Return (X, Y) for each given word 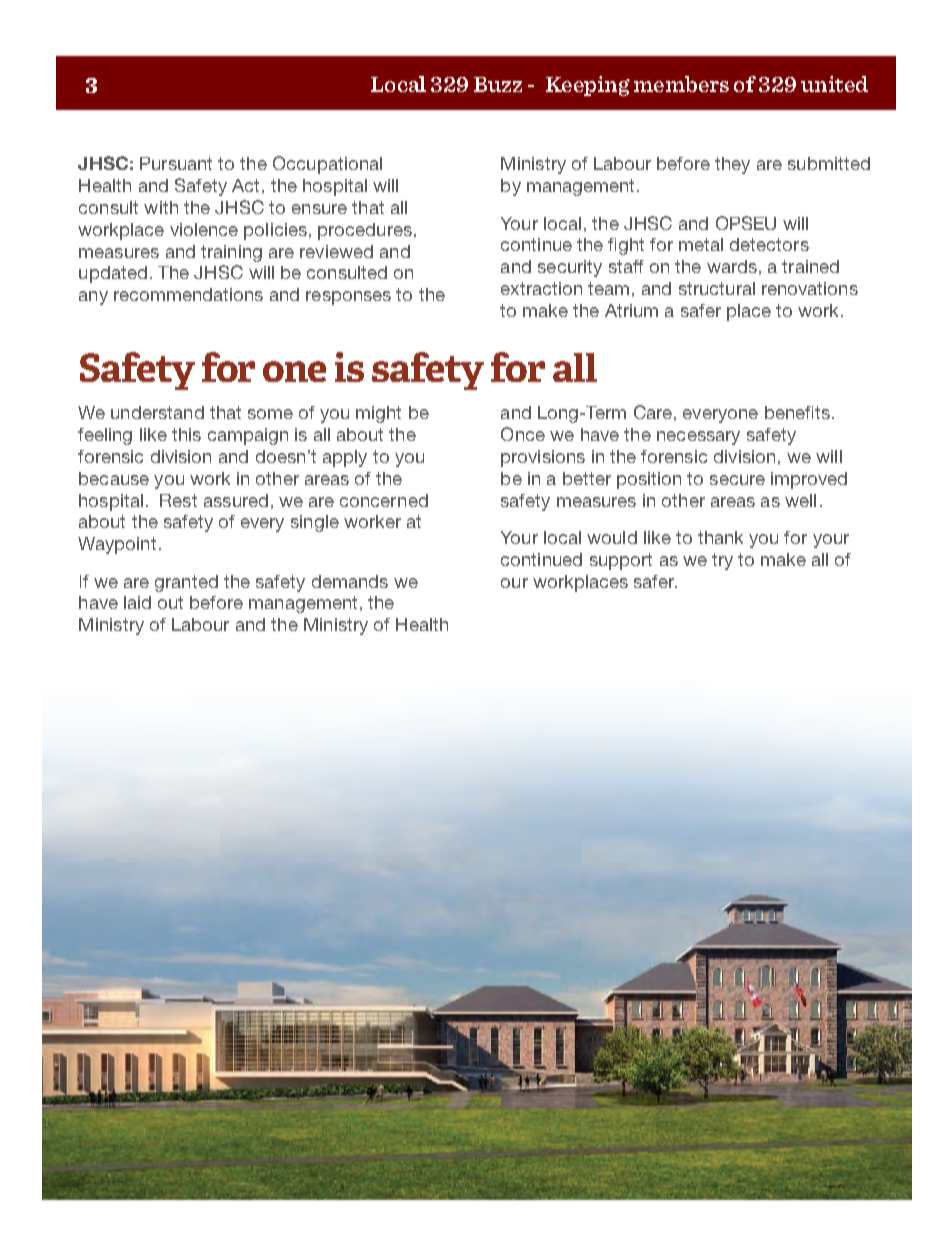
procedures (365, 231)
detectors (769, 244)
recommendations (188, 294)
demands (350, 581)
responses (348, 298)
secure (737, 480)
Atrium (631, 310)
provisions (543, 458)
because (114, 478)
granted (186, 583)
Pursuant (176, 163)
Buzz (498, 84)
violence (204, 229)
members (681, 84)
